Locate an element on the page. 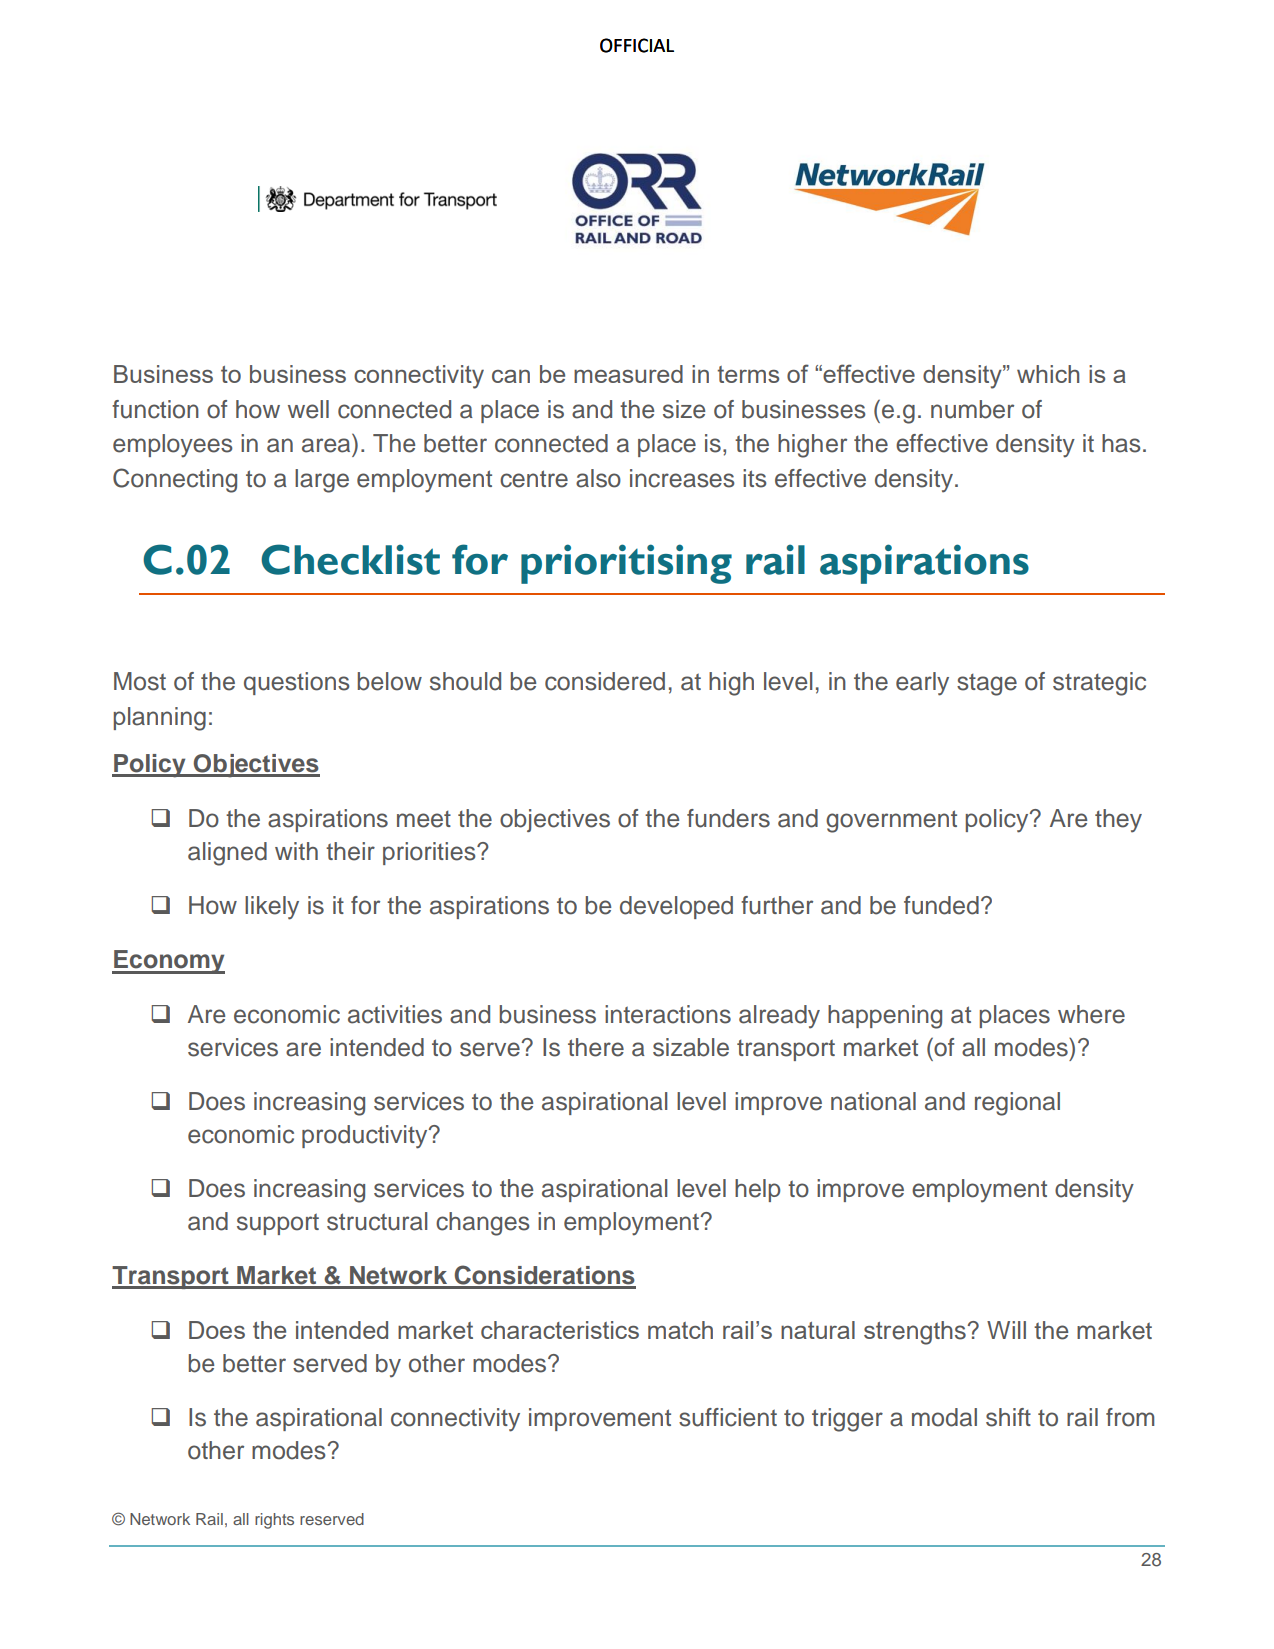 The height and width of the image is (1649, 1274). where is located at coordinates (1091, 1014).
